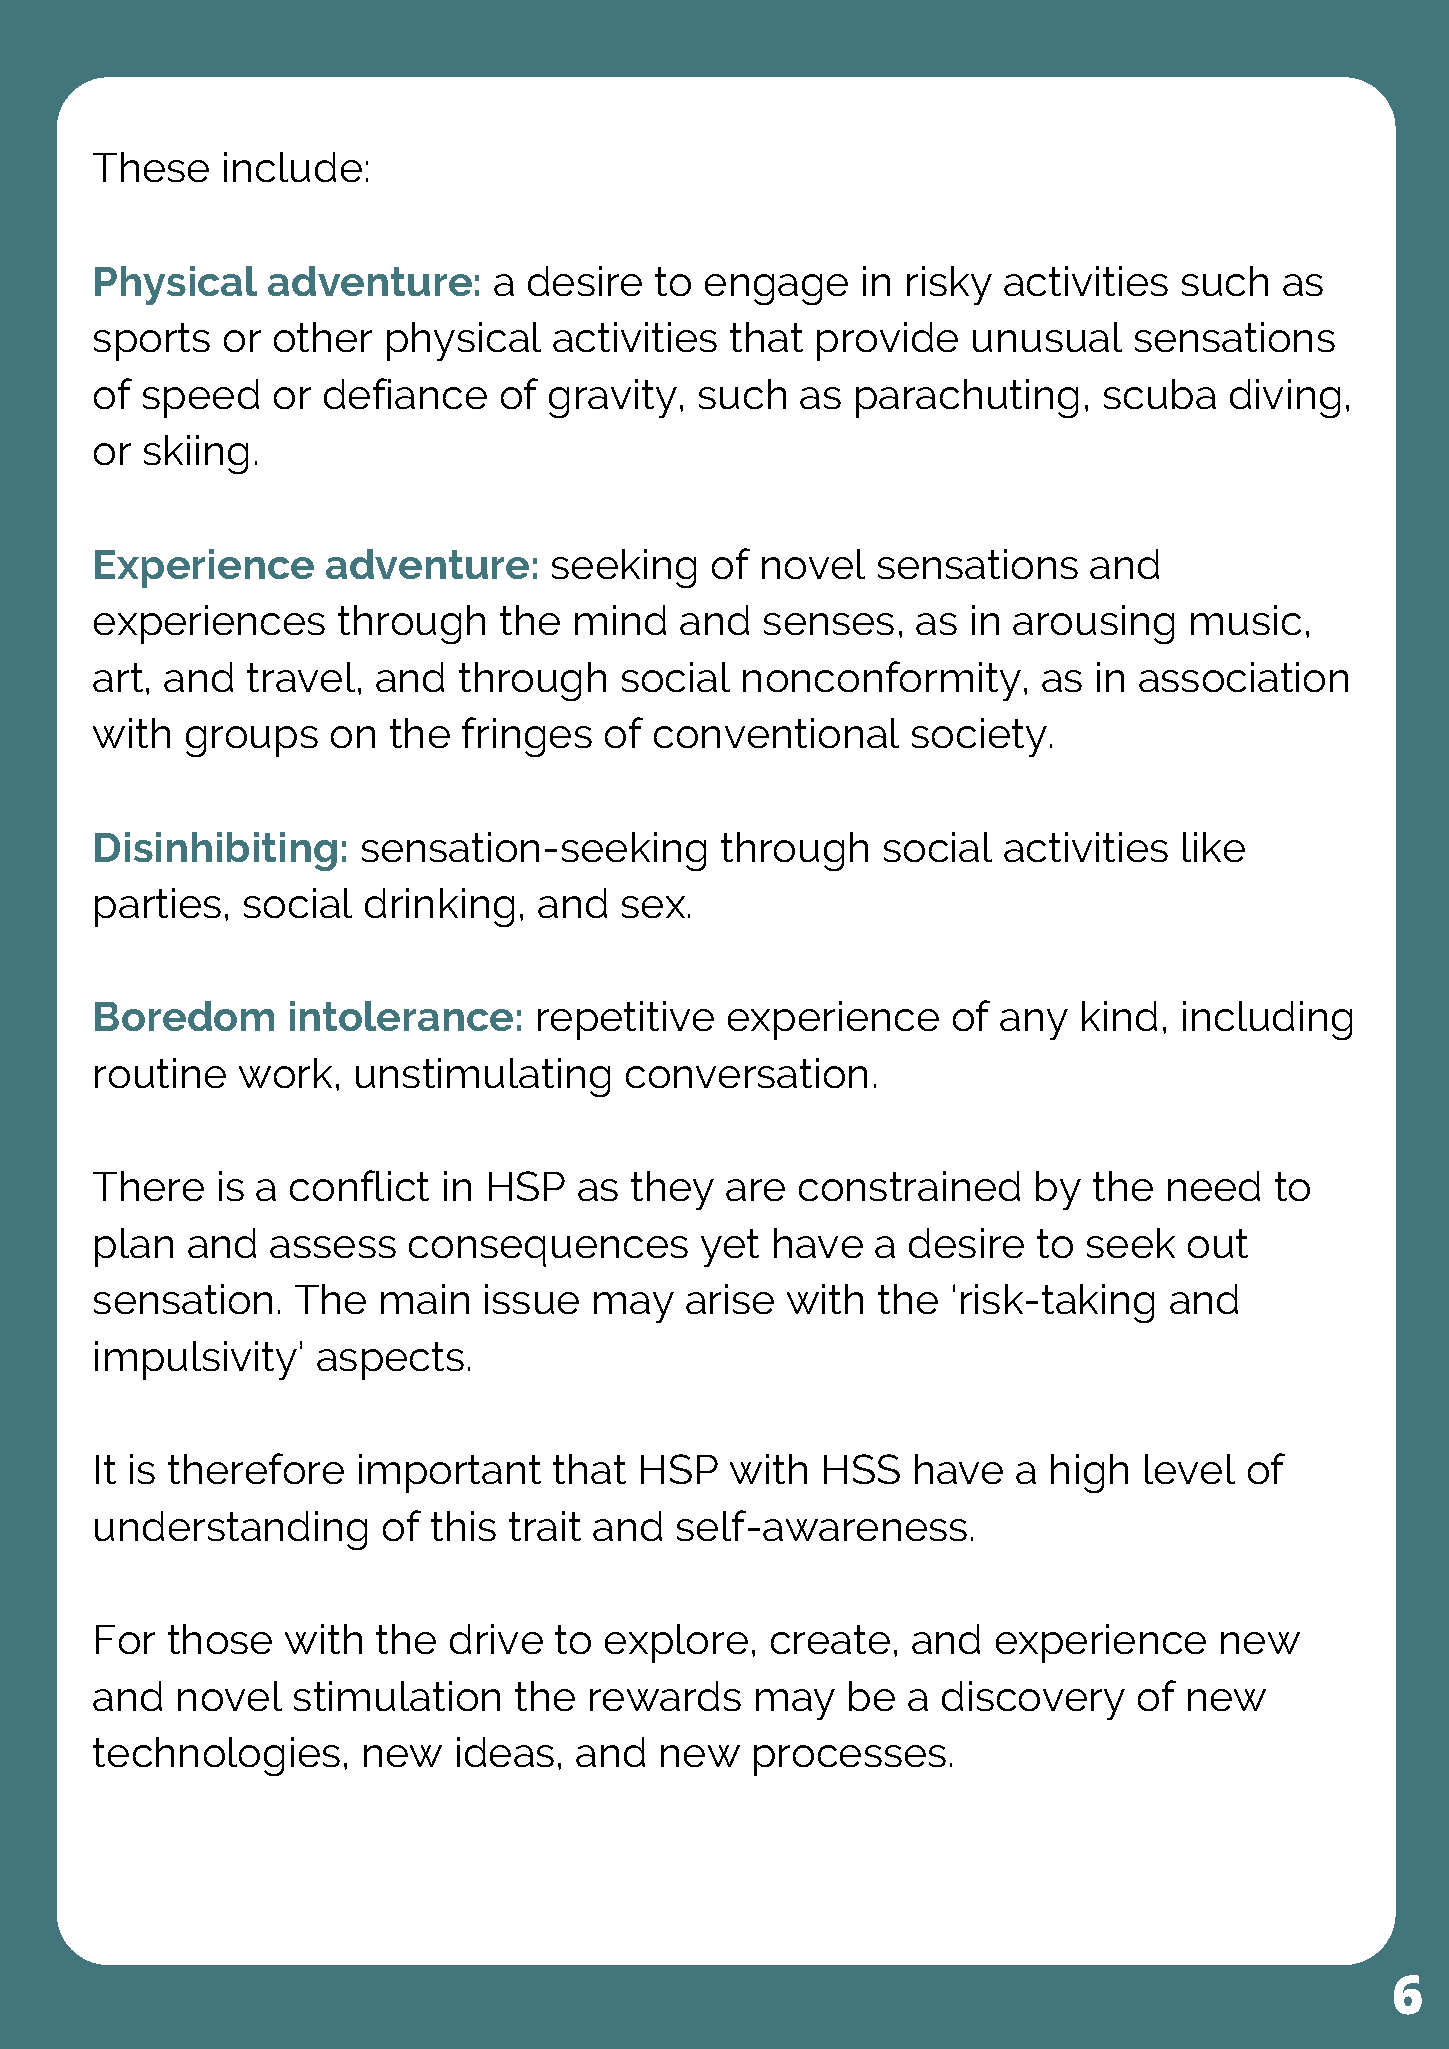 The image size is (1449, 2049). What do you see at coordinates (333, 1247) in the page?
I see `assess` at bounding box center [333, 1247].
